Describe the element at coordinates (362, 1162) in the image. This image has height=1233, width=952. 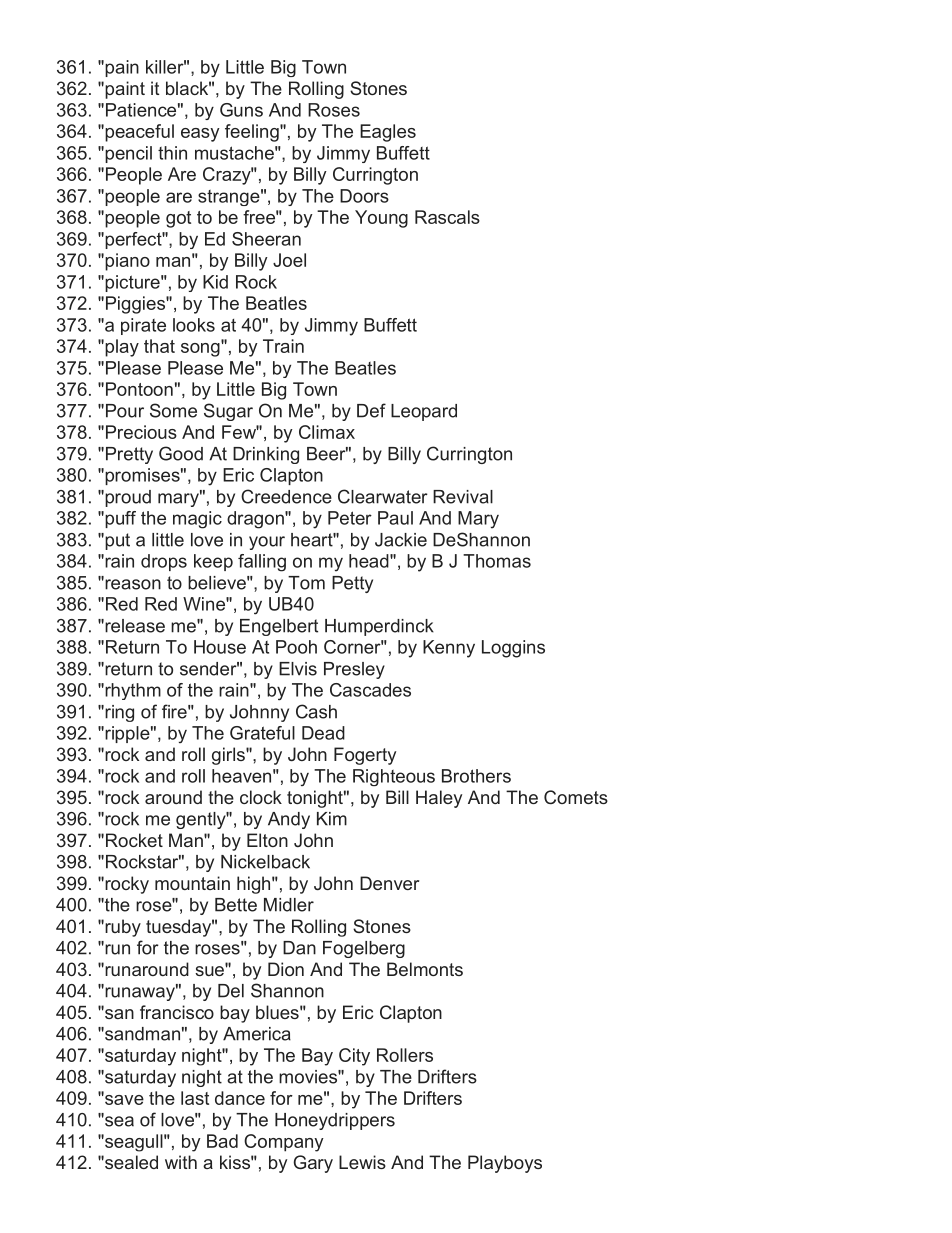
I see `Lewis` at that location.
